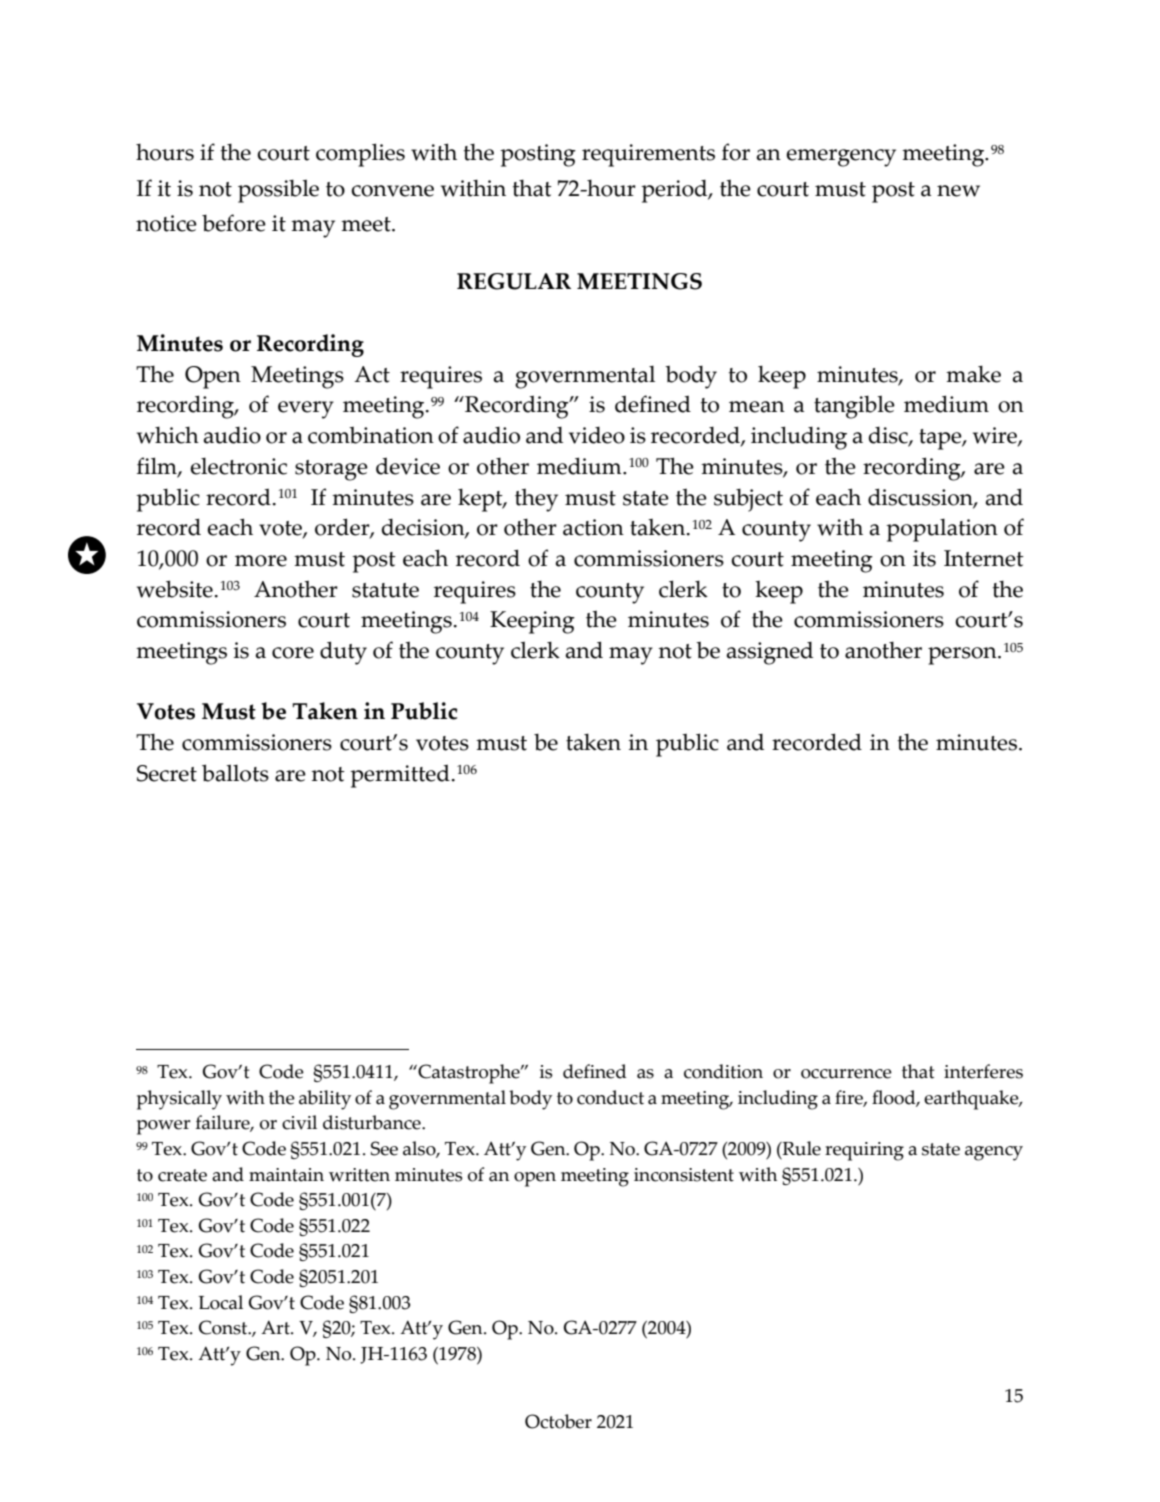 The width and height of the screenshot is (1160, 1502). I want to click on Local, so click(220, 1302).
